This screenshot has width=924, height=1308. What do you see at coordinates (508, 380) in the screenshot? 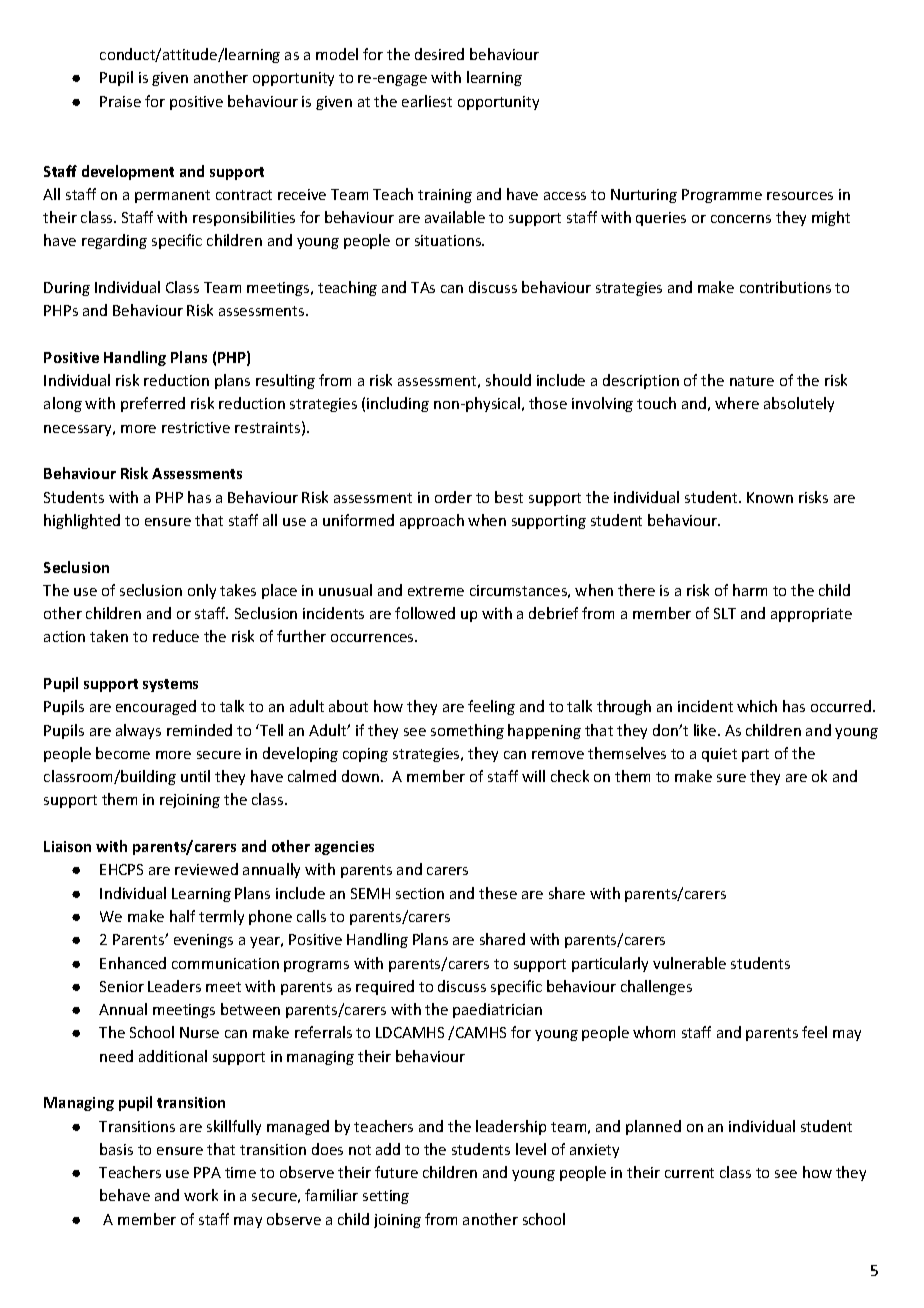
I see `should` at bounding box center [508, 380].
